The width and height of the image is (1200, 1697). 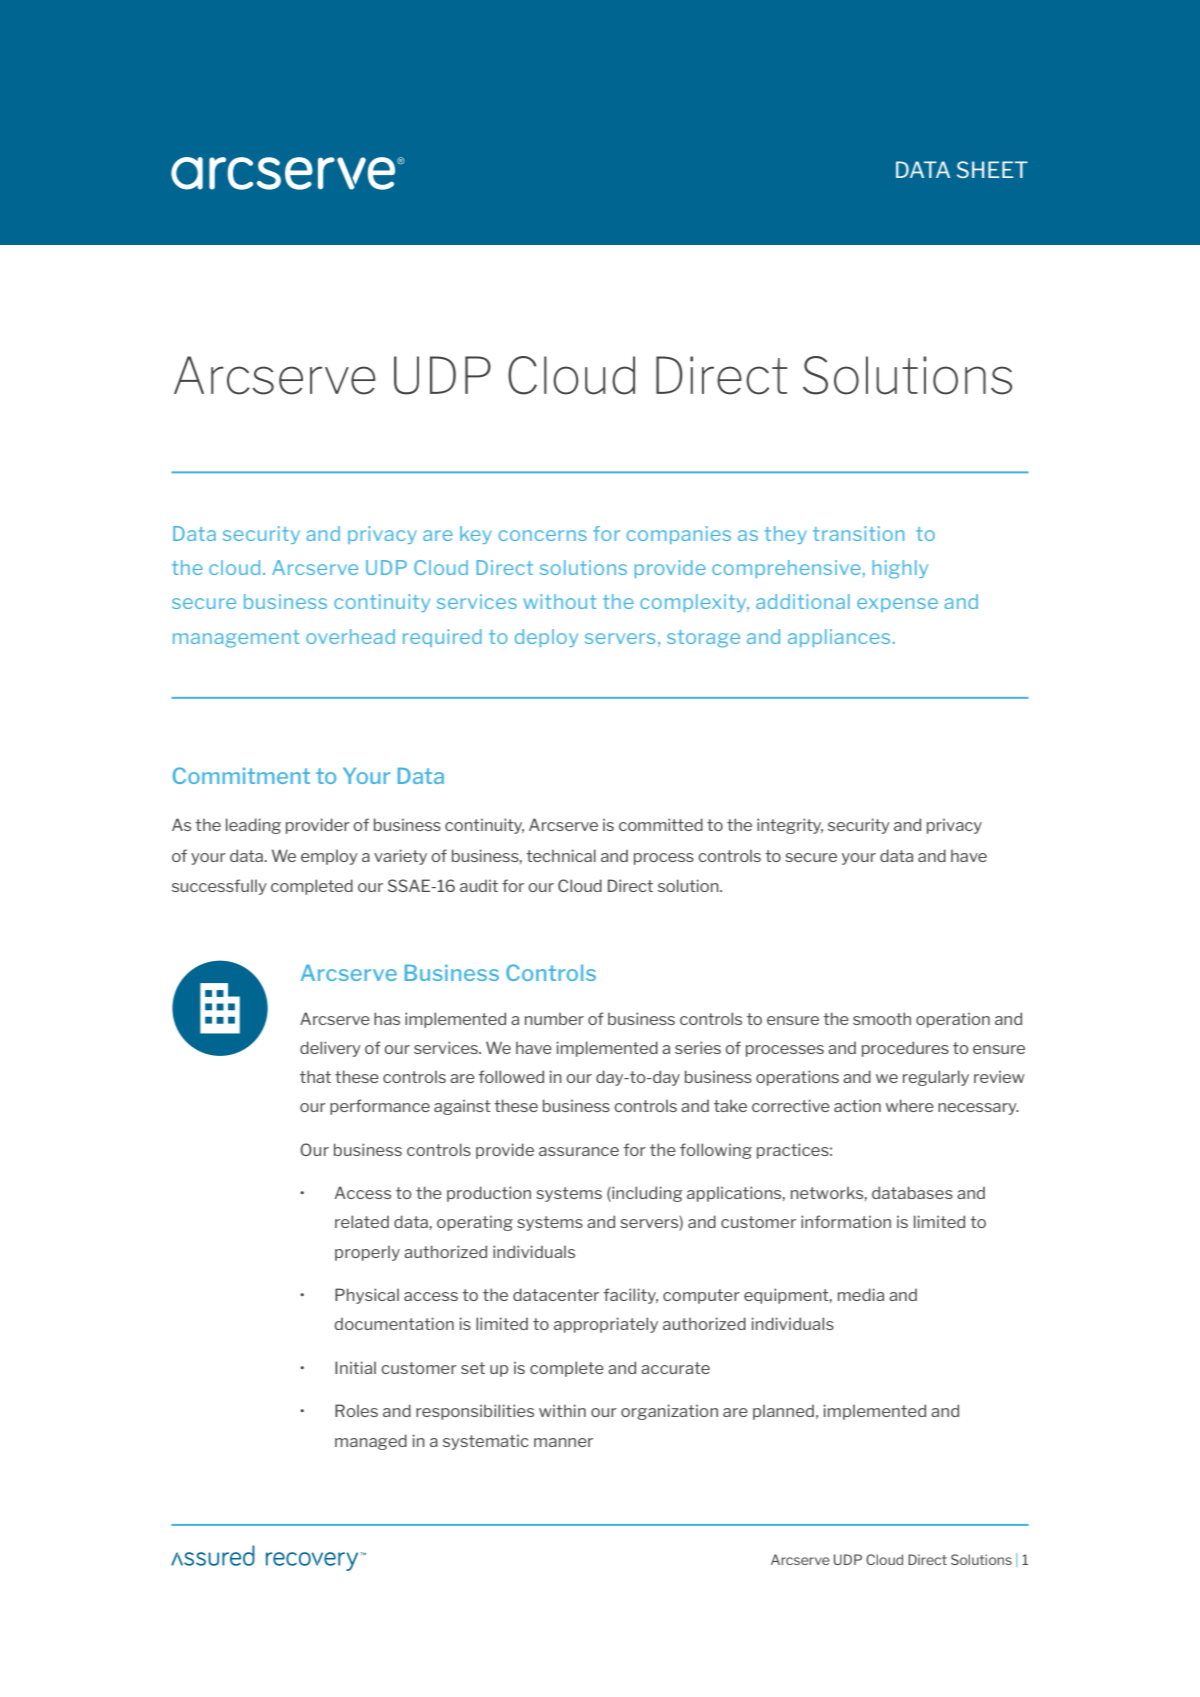 What do you see at coordinates (992, 169) in the image?
I see `SHEET` at bounding box center [992, 169].
